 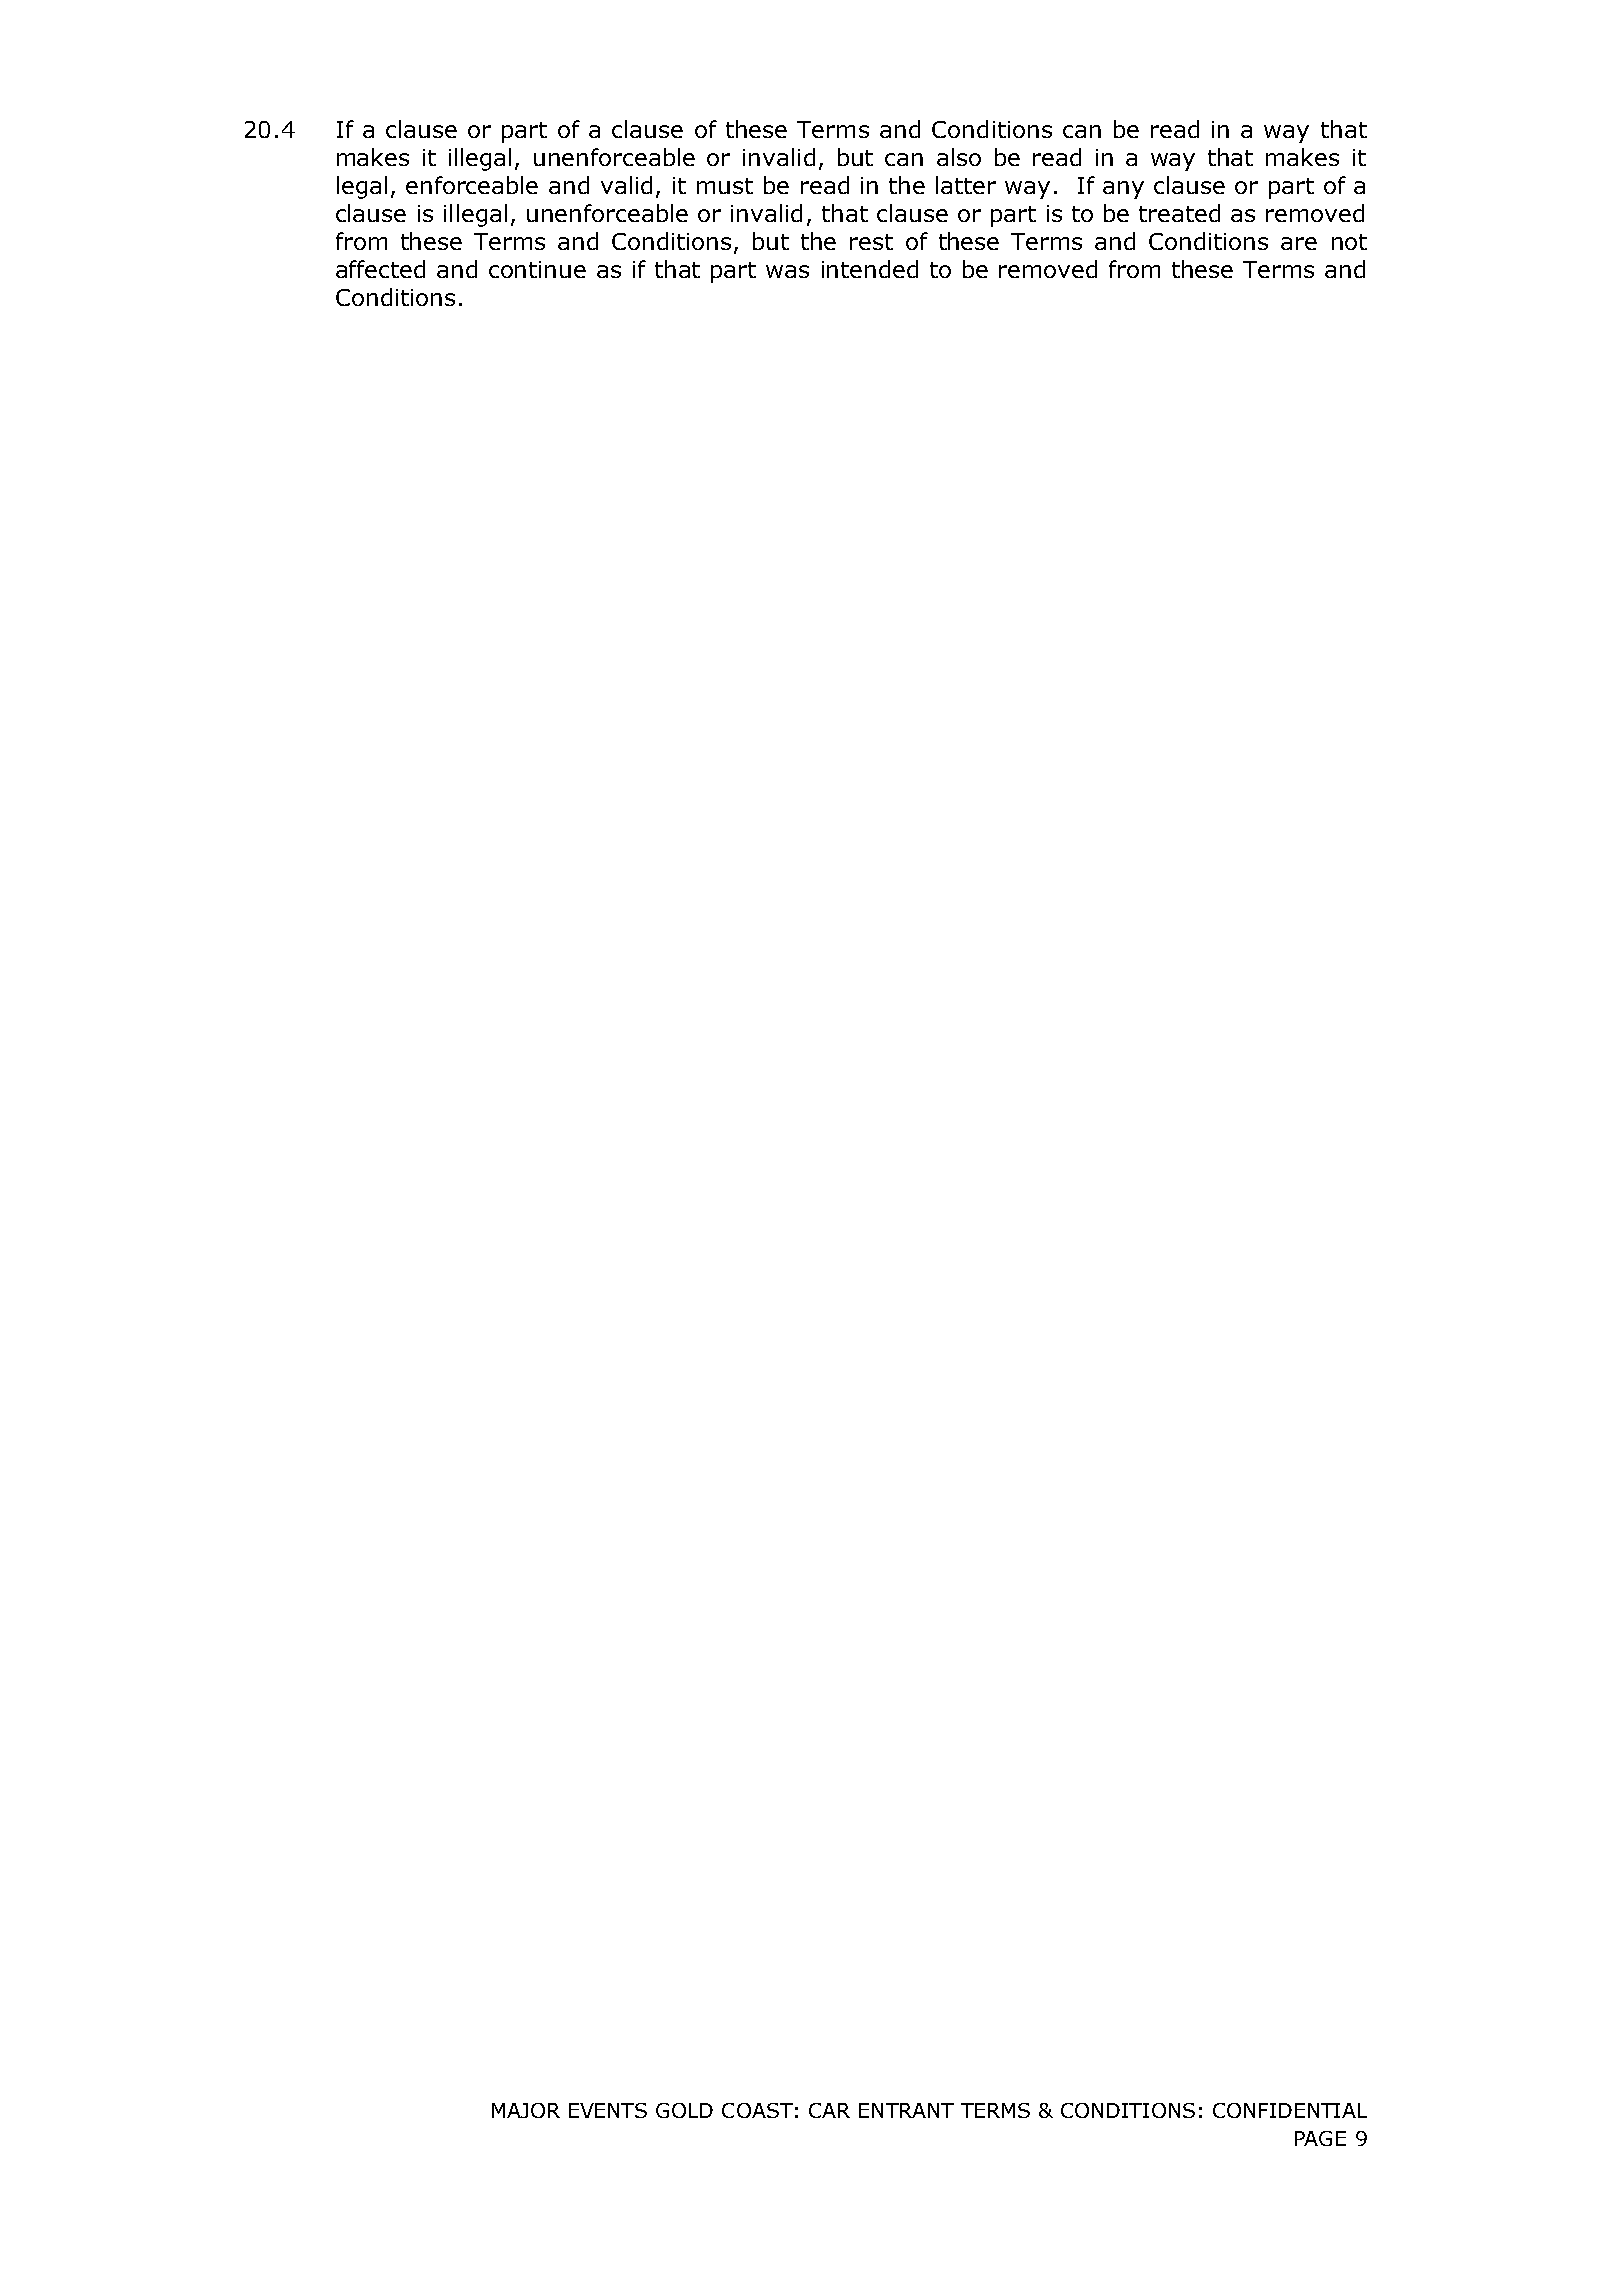 I want to click on EVENTS, so click(x=608, y=2110).
